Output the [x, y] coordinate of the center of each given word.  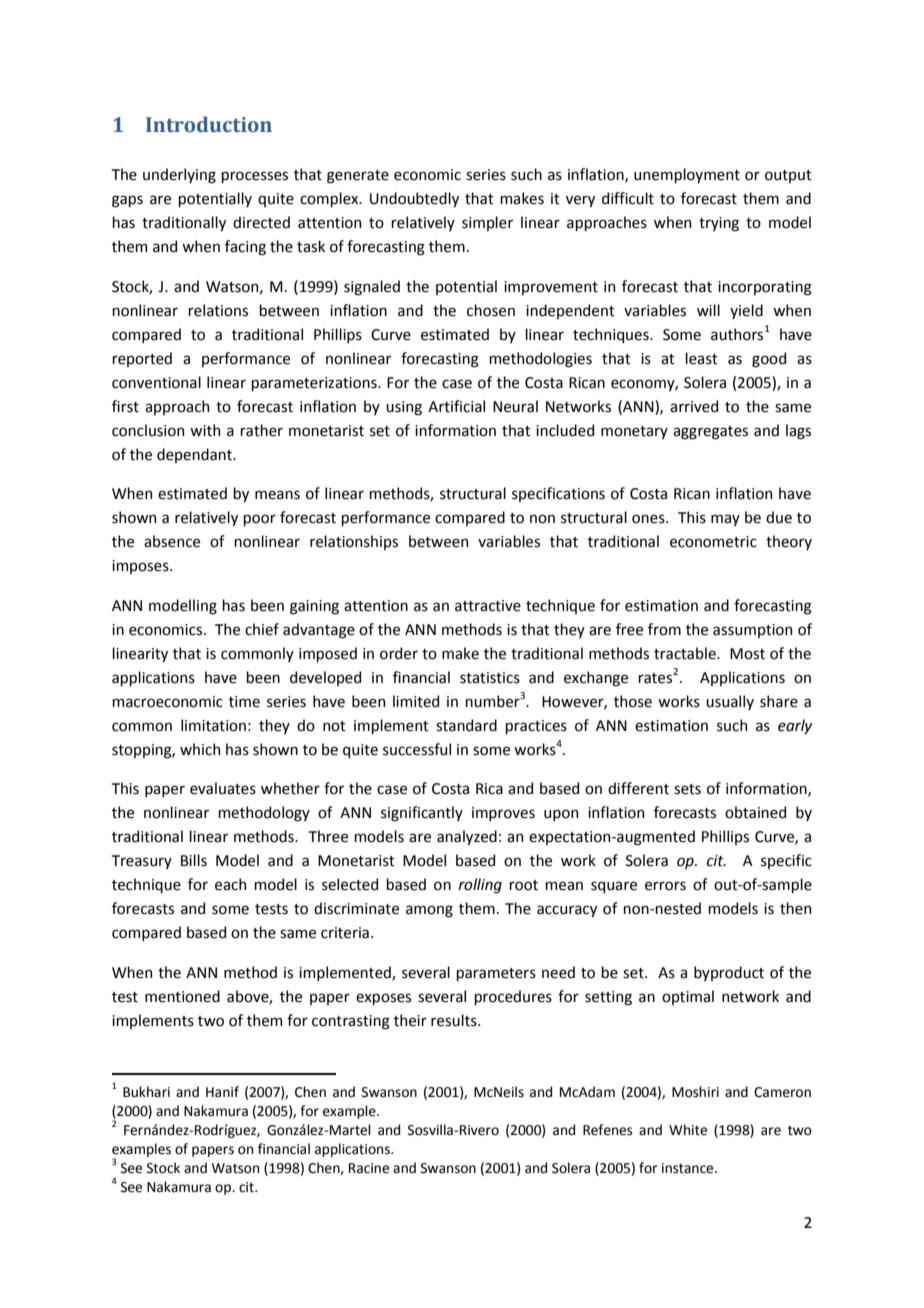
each [230, 884]
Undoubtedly [414, 199]
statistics [490, 678]
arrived [694, 406]
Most [747, 654]
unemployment [687, 175]
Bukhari [146, 1092]
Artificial [456, 406]
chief [262, 629]
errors [665, 886]
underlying [179, 176]
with [205, 430]
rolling [480, 886]
